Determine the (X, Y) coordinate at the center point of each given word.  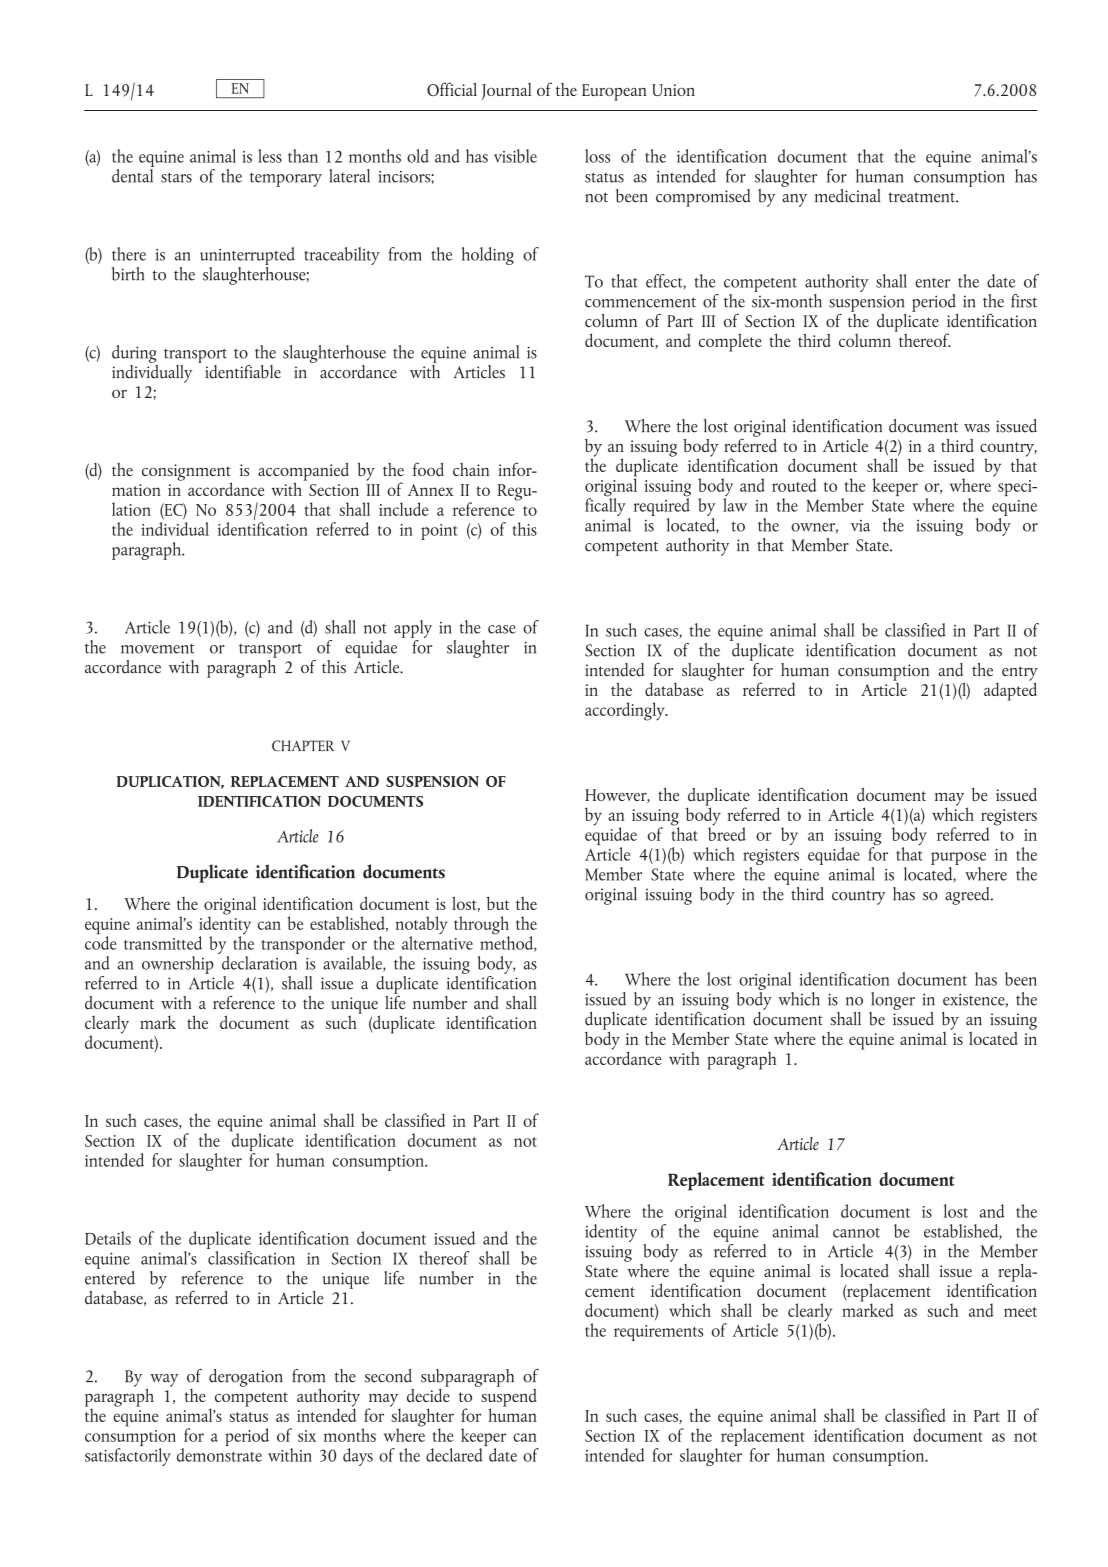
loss (597, 156)
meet (1020, 1312)
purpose (958, 858)
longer (893, 1001)
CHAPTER (303, 746)
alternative (437, 943)
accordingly (626, 711)
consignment (187, 473)
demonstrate (219, 1455)
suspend (508, 1397)
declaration (260, 961)
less (270, 156)
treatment (923, 197)
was (977, 428)
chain (471, 469)
